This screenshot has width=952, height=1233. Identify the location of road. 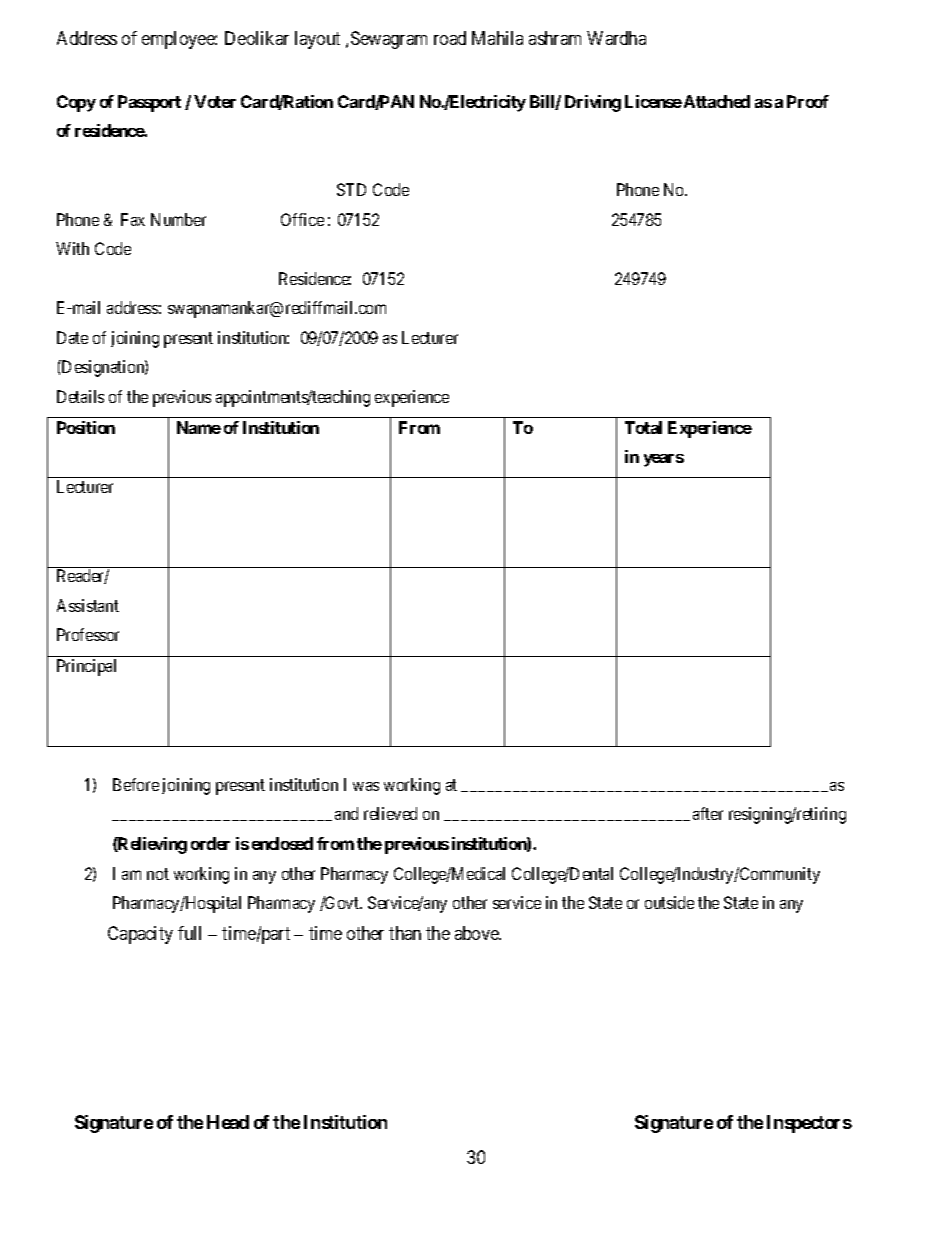
(450, 38).
